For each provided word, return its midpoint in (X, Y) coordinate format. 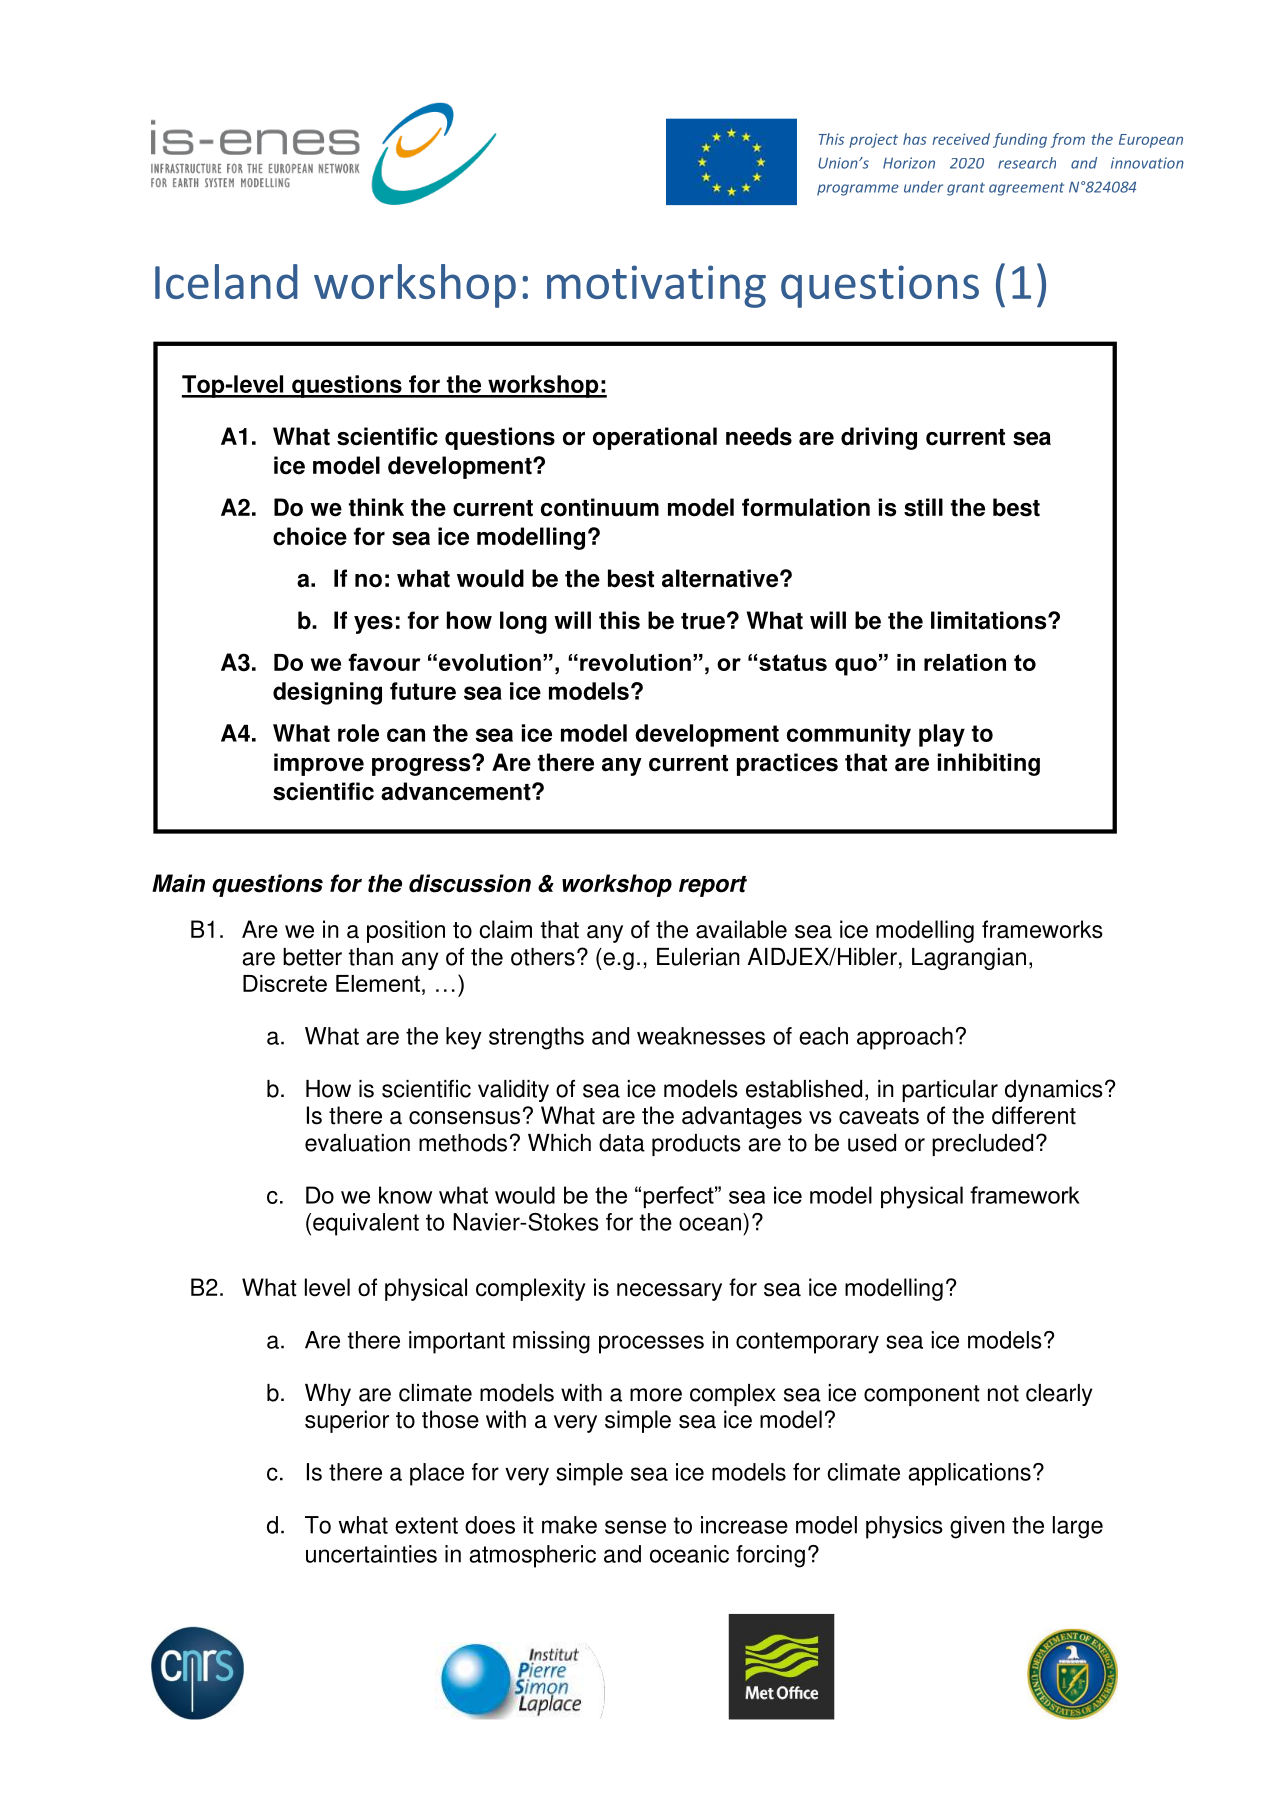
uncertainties (371, 1554)
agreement (1026, 189)
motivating (656, 286)
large (1078, 1527)
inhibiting (989, 764)
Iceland (226, 281)
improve (319, 764)
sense (635, 1527)
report (713, 886)
